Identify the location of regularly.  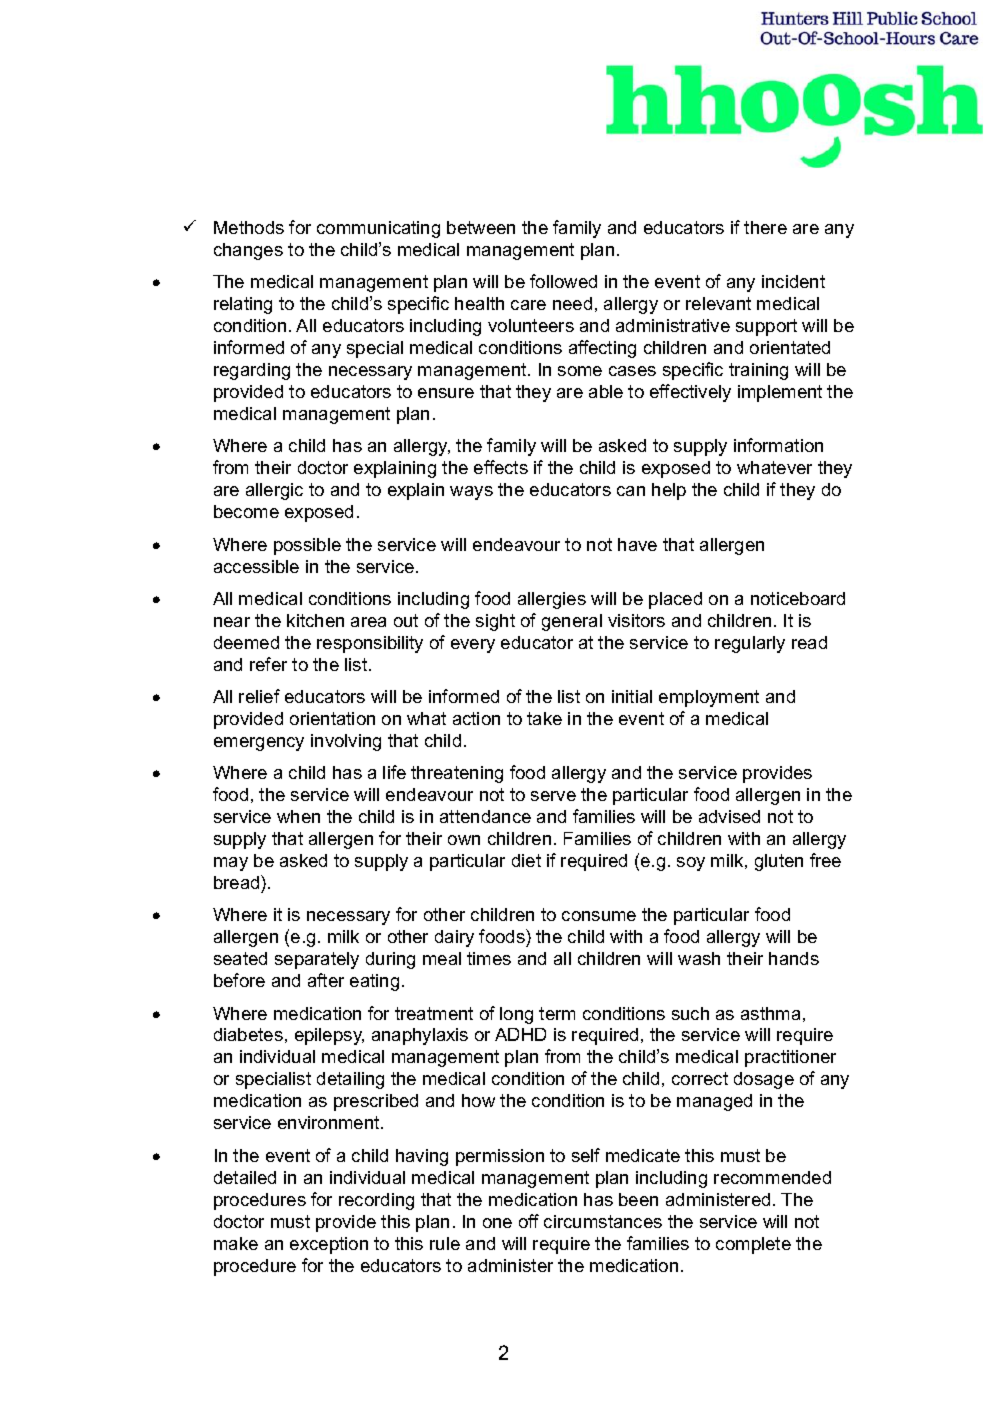
(750, 644).
